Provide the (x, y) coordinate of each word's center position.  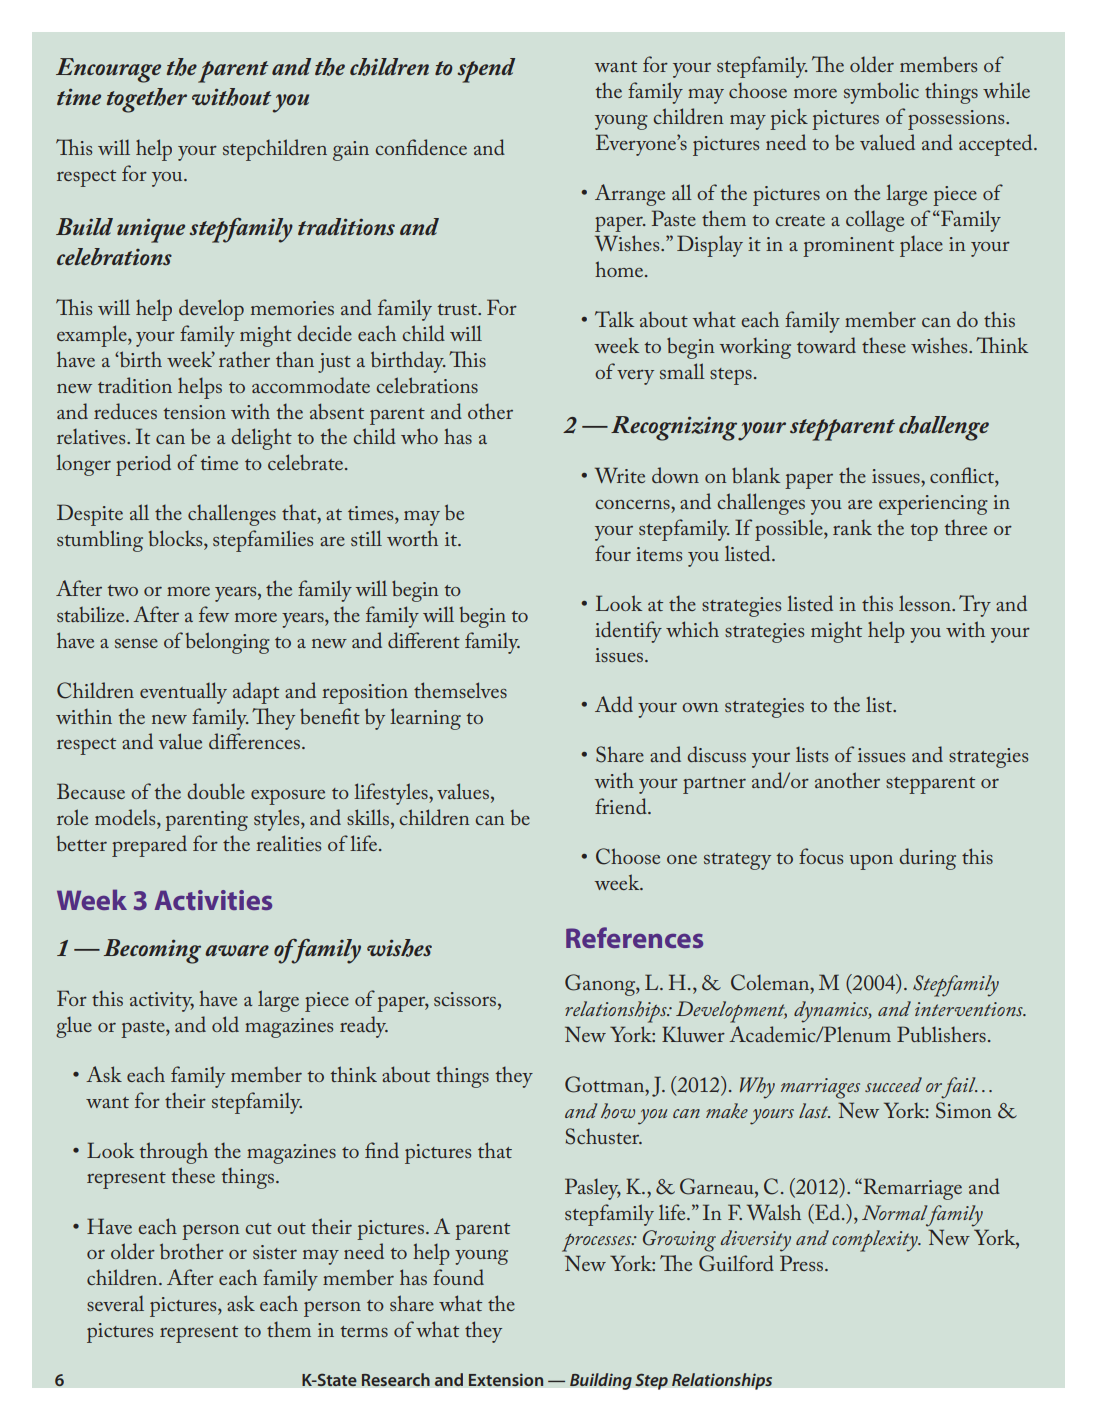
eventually (183, 693)
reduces (125, 411)
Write (620, 475)
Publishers (941, 1034)
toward (826, 345)
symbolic (881, 93)
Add (614, 704)
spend (486, 70)
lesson (926, 603)
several (115, 1303)
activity (162, 1002)
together (147, 100)
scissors (465, 999)
